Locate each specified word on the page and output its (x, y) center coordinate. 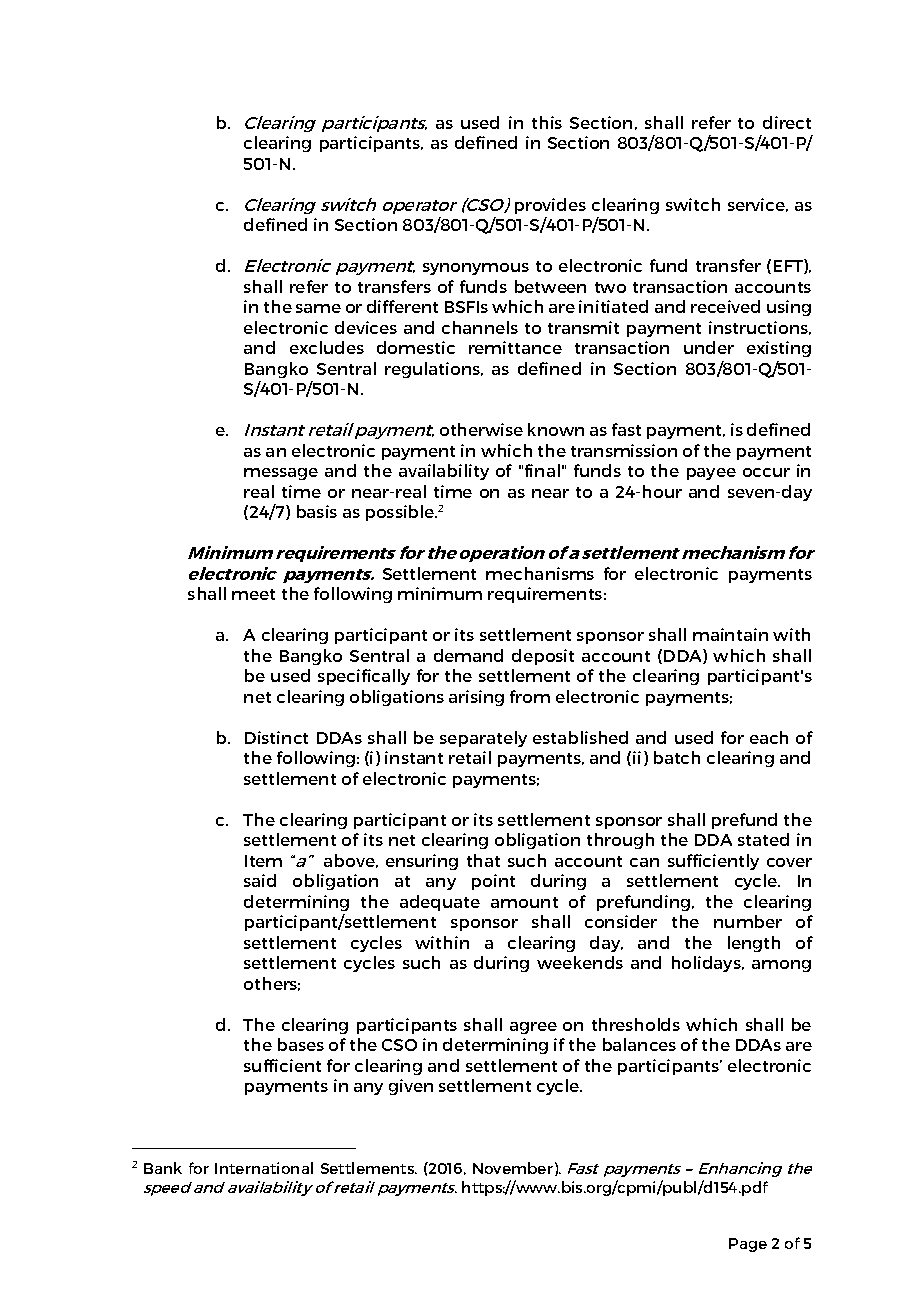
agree (533, 1028)
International (264, 1168)
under (709, 347)
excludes (327, 347)
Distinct (276, 737)
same (318, 308)
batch (677, 757)
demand (468, 655)
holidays (707, 964)
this (547, 122)
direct (787, 122)
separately (483, 739)
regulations (433, 370)
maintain (730, 634)
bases (301, 1044)
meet (253, 594)
